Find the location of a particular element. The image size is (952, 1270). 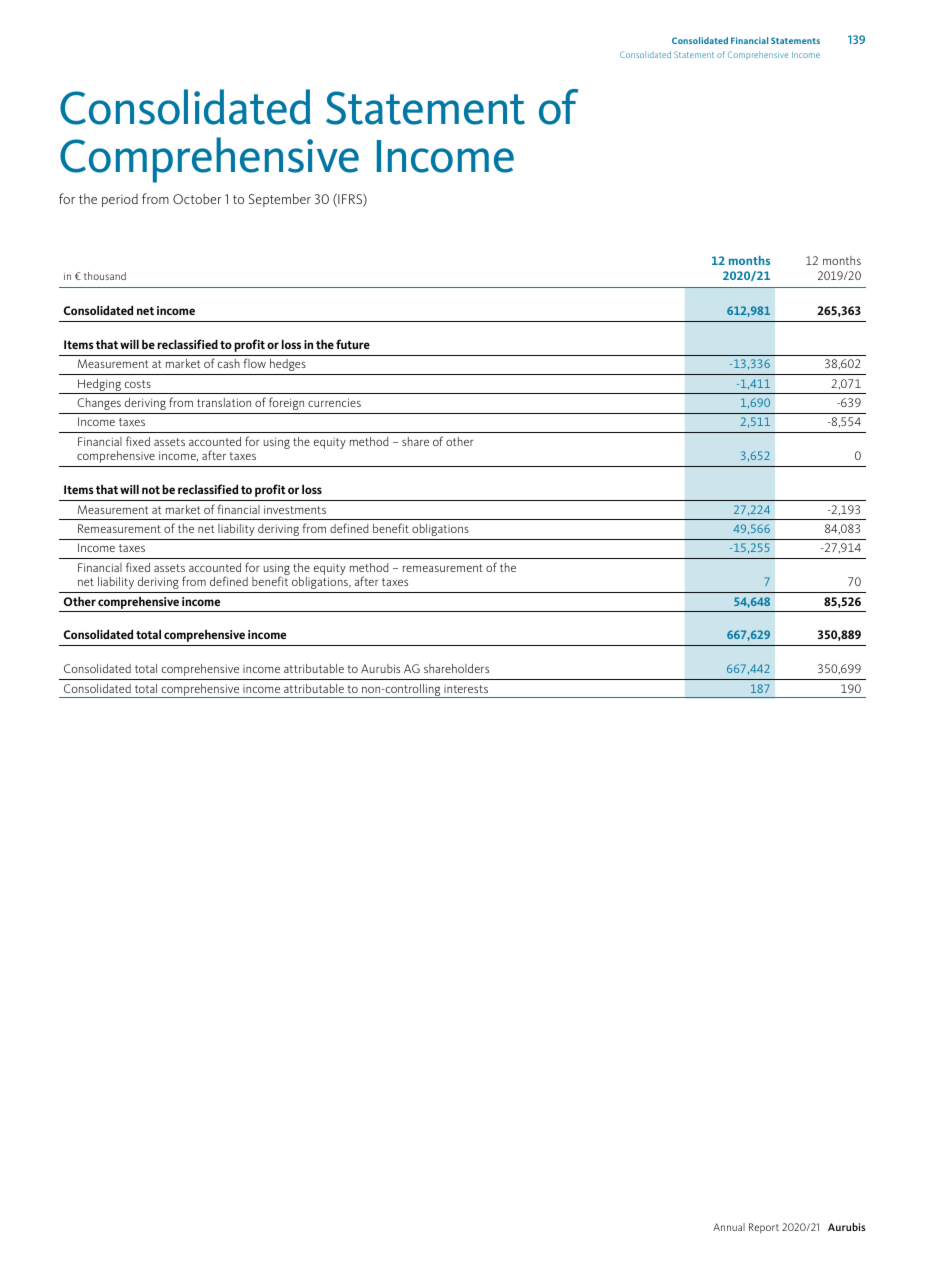

interests is located at coordinates (466, 689).
